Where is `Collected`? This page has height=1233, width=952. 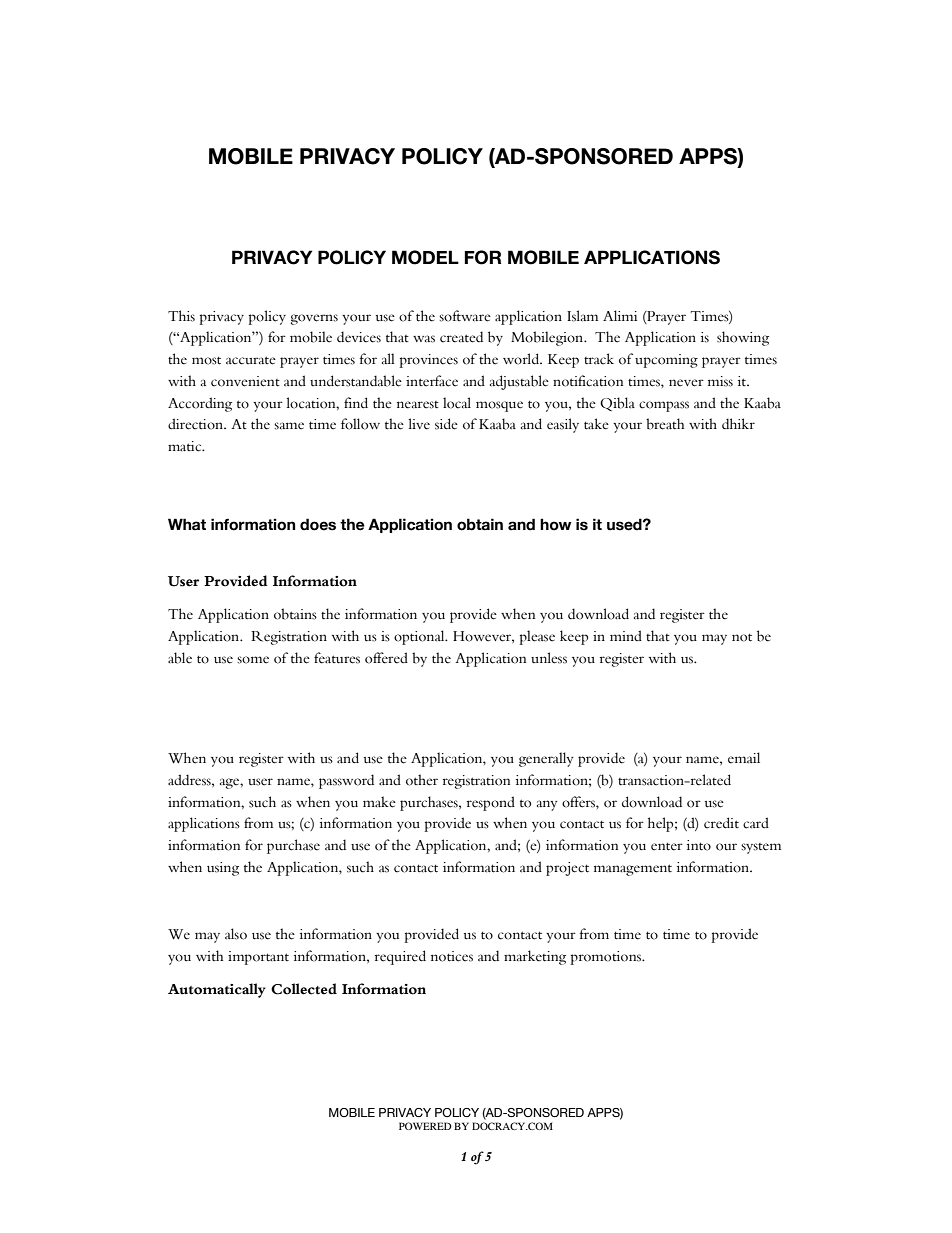
Collected is located at coordinates (304, 989).
